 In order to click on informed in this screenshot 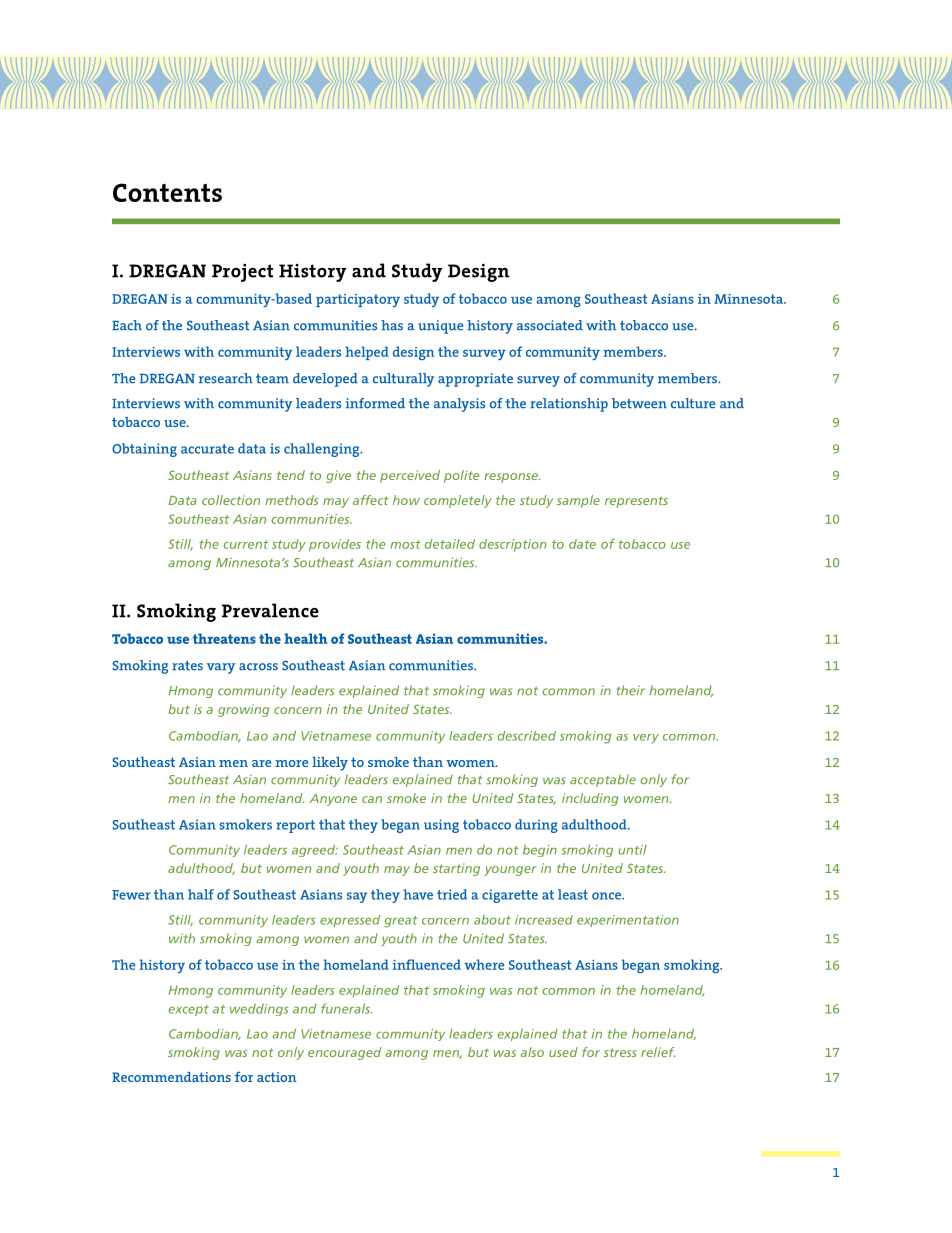, I will do `click(375, 403)`.
